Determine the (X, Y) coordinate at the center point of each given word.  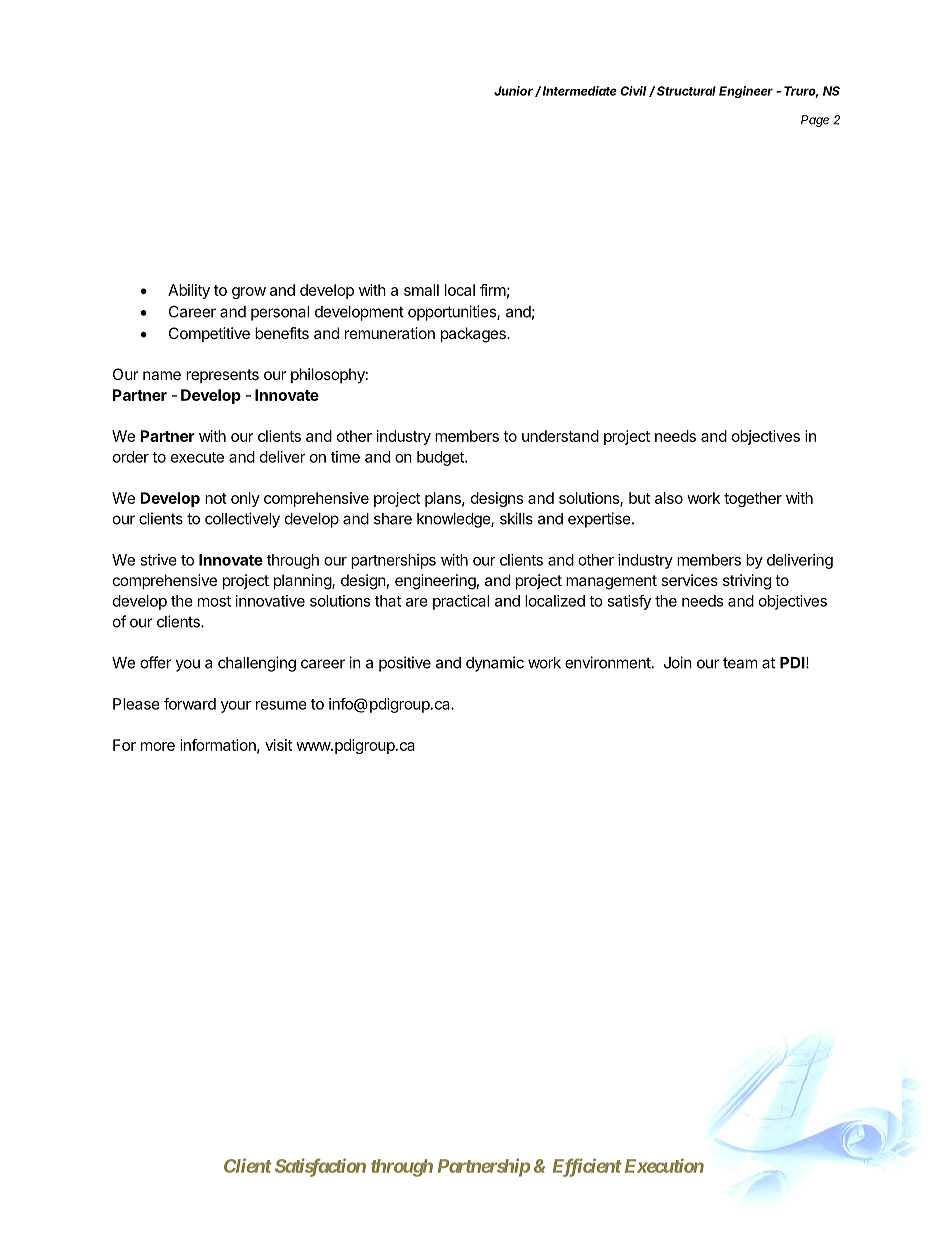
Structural (686, 91)
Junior (515, 91)
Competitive (209, 334)
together (753, 499)
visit (278, 745)
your (236, 707)
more (158, 746)
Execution (662, 1165)
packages (474, 335)
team (740, 663)
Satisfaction (320, 1167)
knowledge (454, 520)
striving (747, 582)
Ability (189, 291)
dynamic (495, 664)
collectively (242, 520)
